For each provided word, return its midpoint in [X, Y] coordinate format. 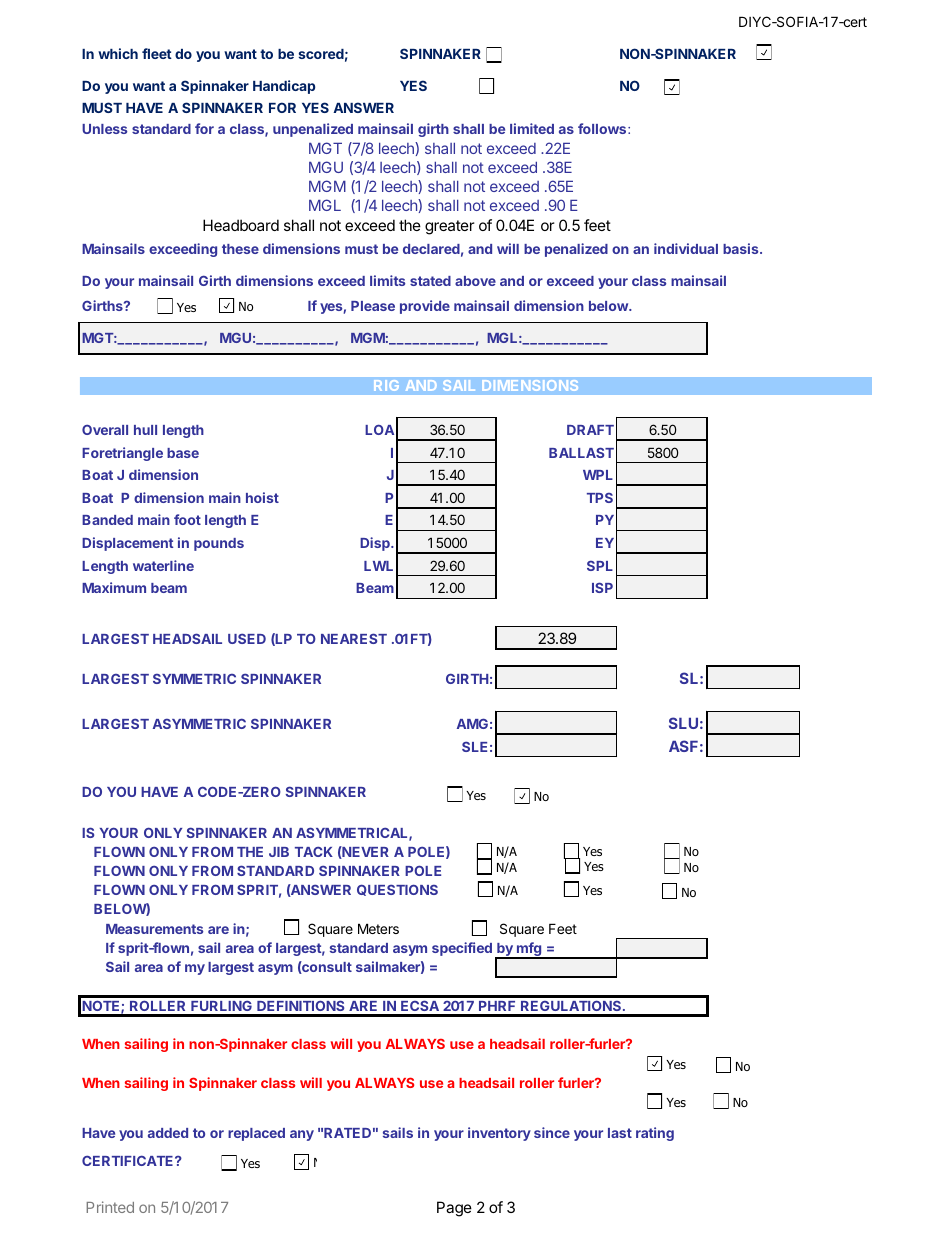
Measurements [154, 929]
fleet [157, 53]
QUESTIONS [397, 890]
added [168, 1133]
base [183, 453]
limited [532, 128]
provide [425, 307]
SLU [683, 723]
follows [603, 128]
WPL [598, 475]
